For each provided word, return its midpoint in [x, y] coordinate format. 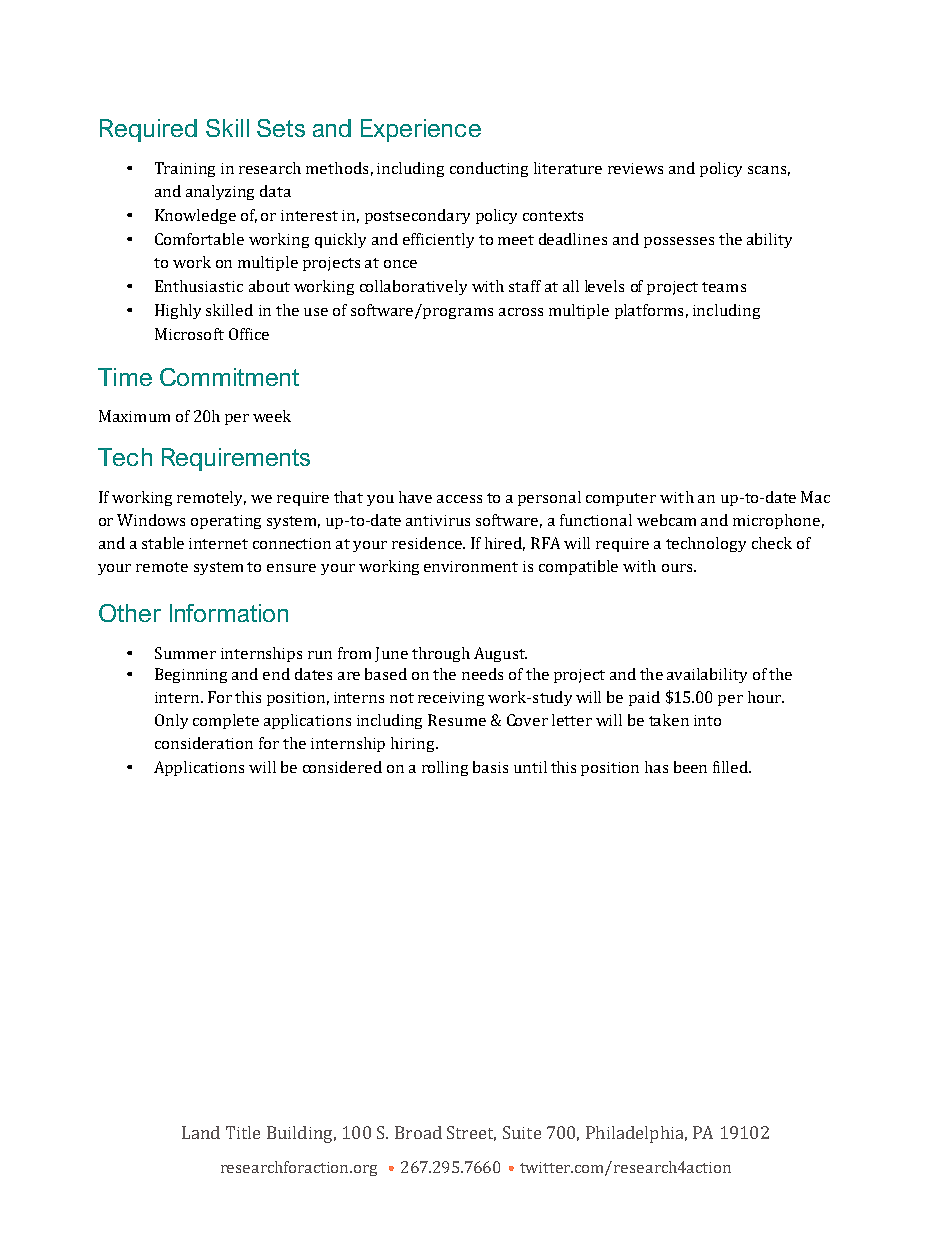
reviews [635, 168]
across [521, 312]
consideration [204, 743]
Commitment [229, 377]
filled [732, 767]
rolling [445, 768]
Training [185, 169]
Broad [418, 1132]
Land [201, 1132]
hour [766, 697]
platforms [649, 311]
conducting [489, 169]
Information [229, 613]
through [441, 654]
